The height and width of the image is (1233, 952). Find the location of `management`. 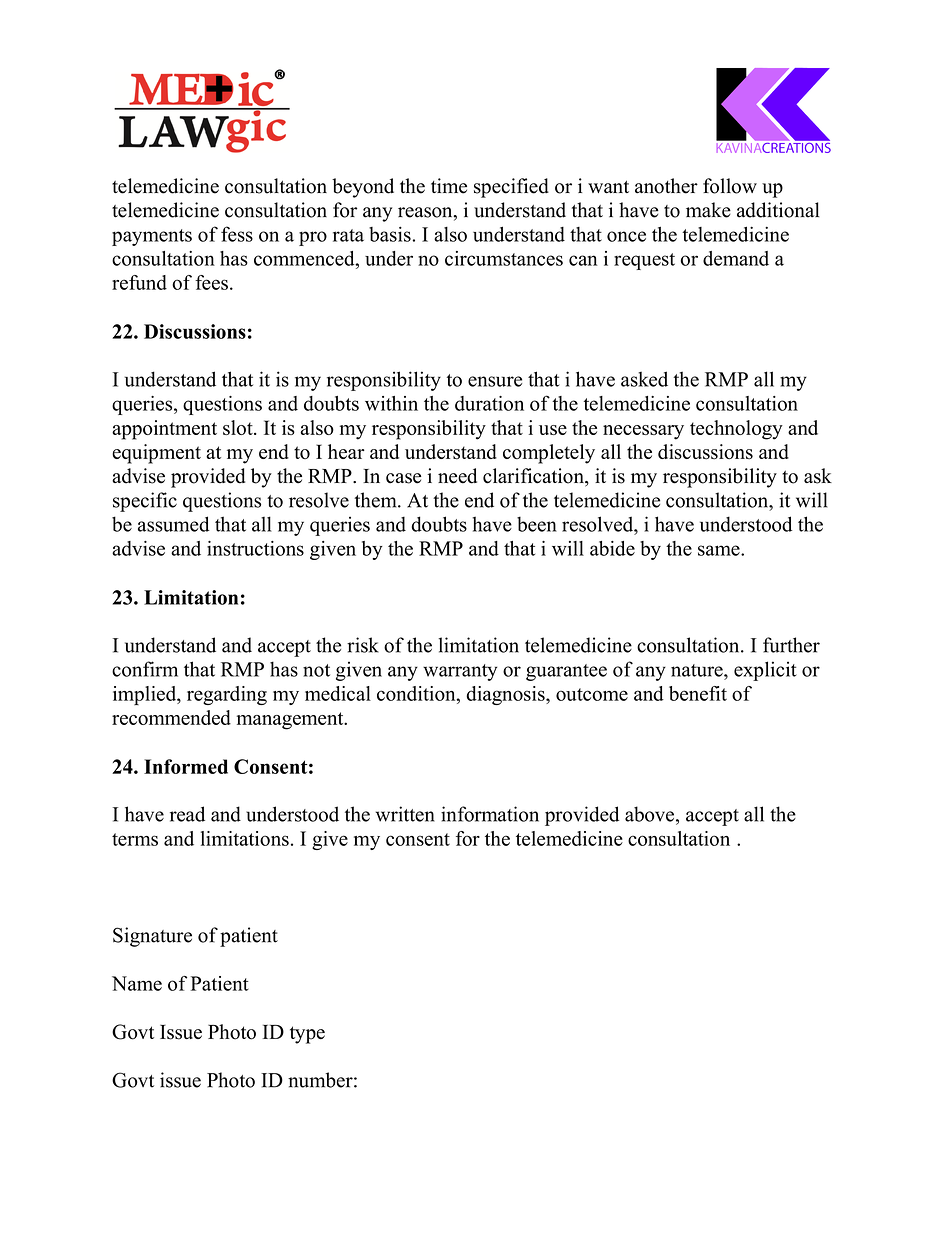

management is located at coordinates (291, 721).
